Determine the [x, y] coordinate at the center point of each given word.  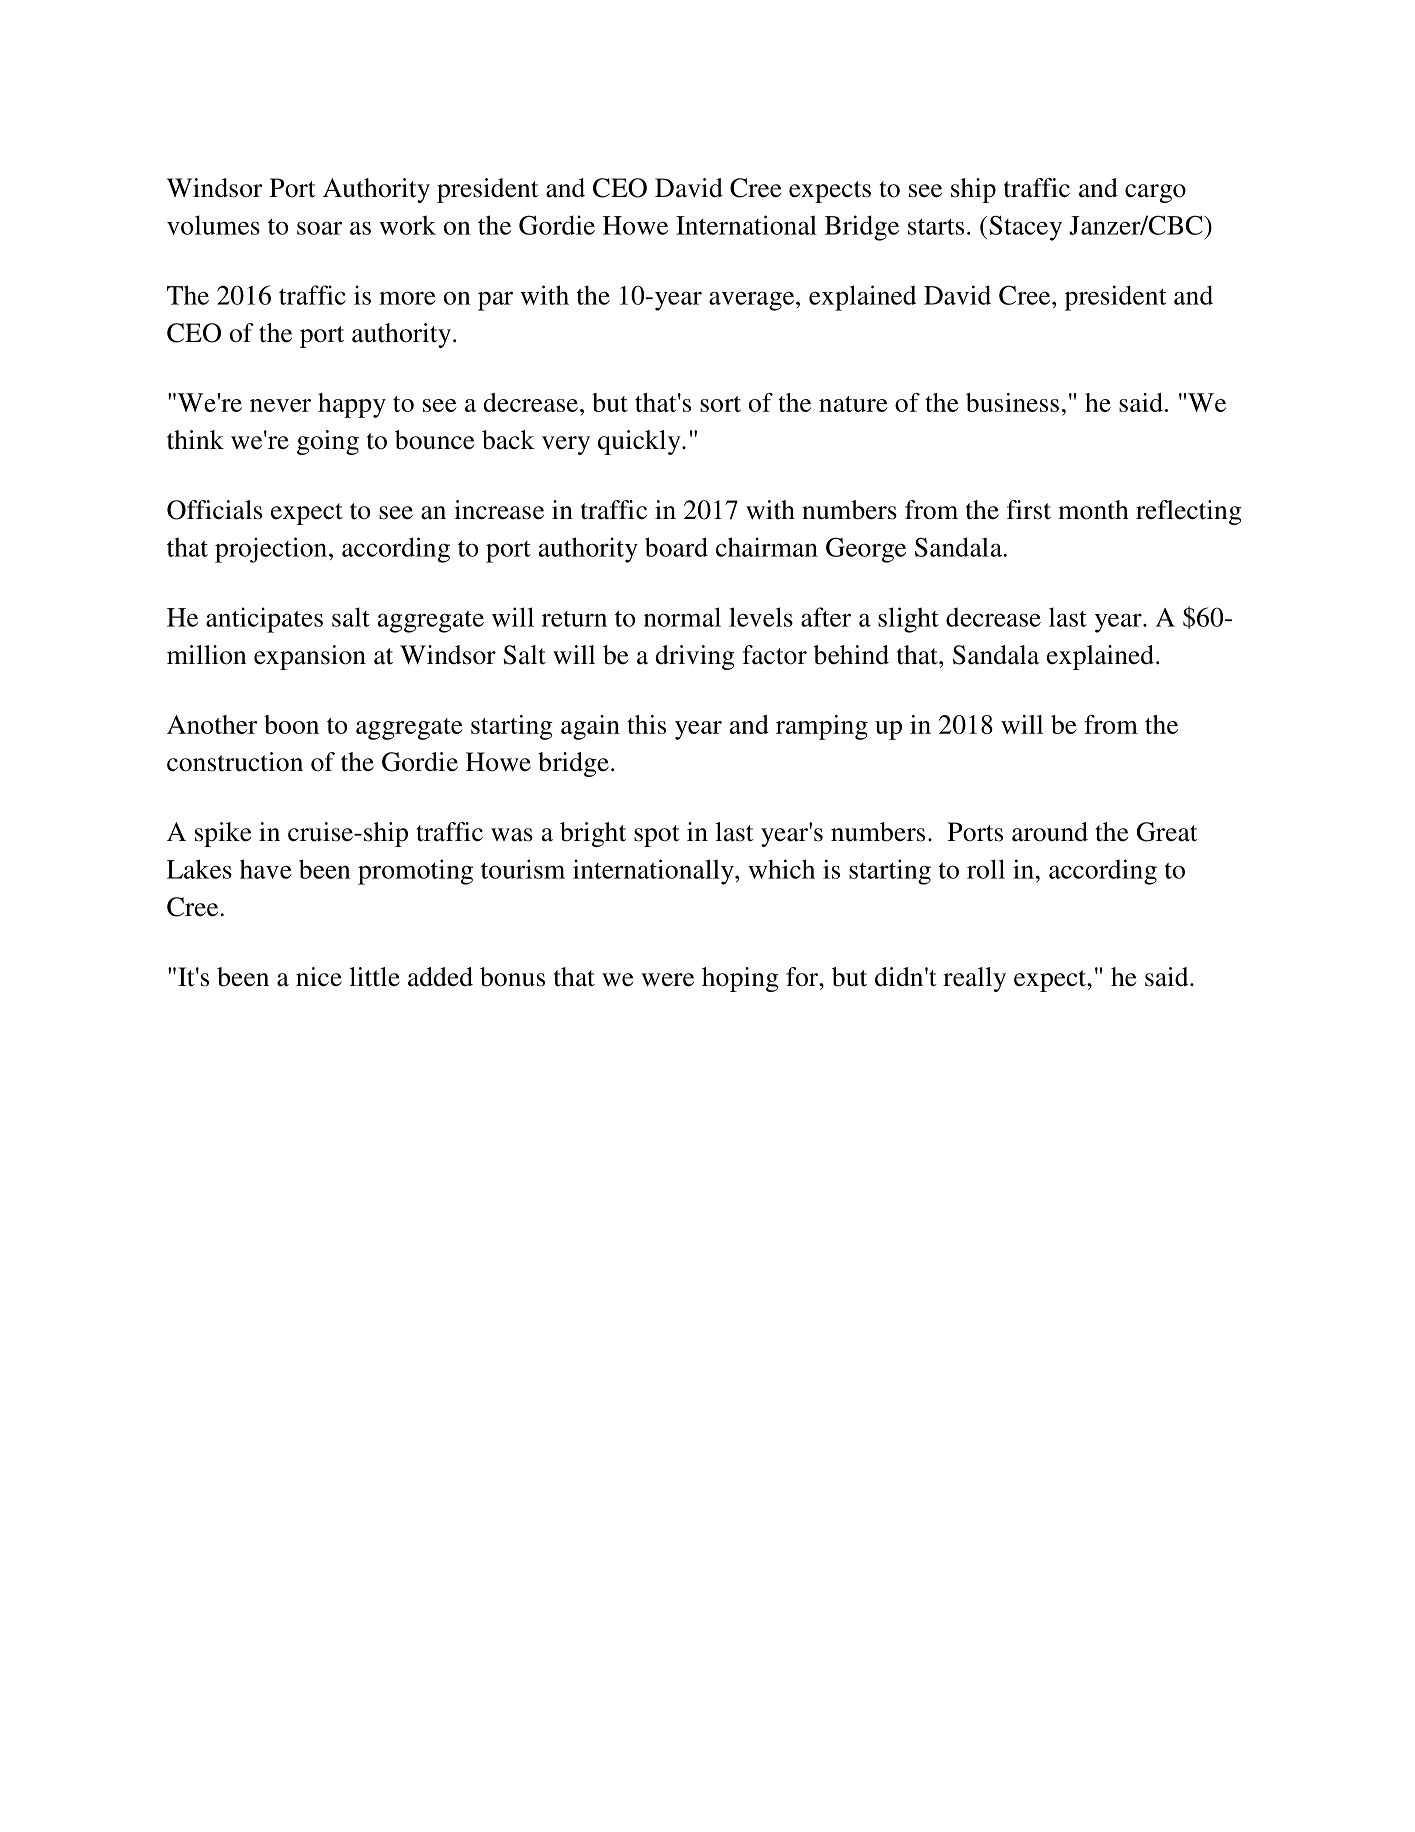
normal [682, 617]
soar [319, 228]
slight [908, 620]
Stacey [1025, 228]
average [753, 301]
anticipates [264, 620]
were [667, 980]
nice [319, 977]
